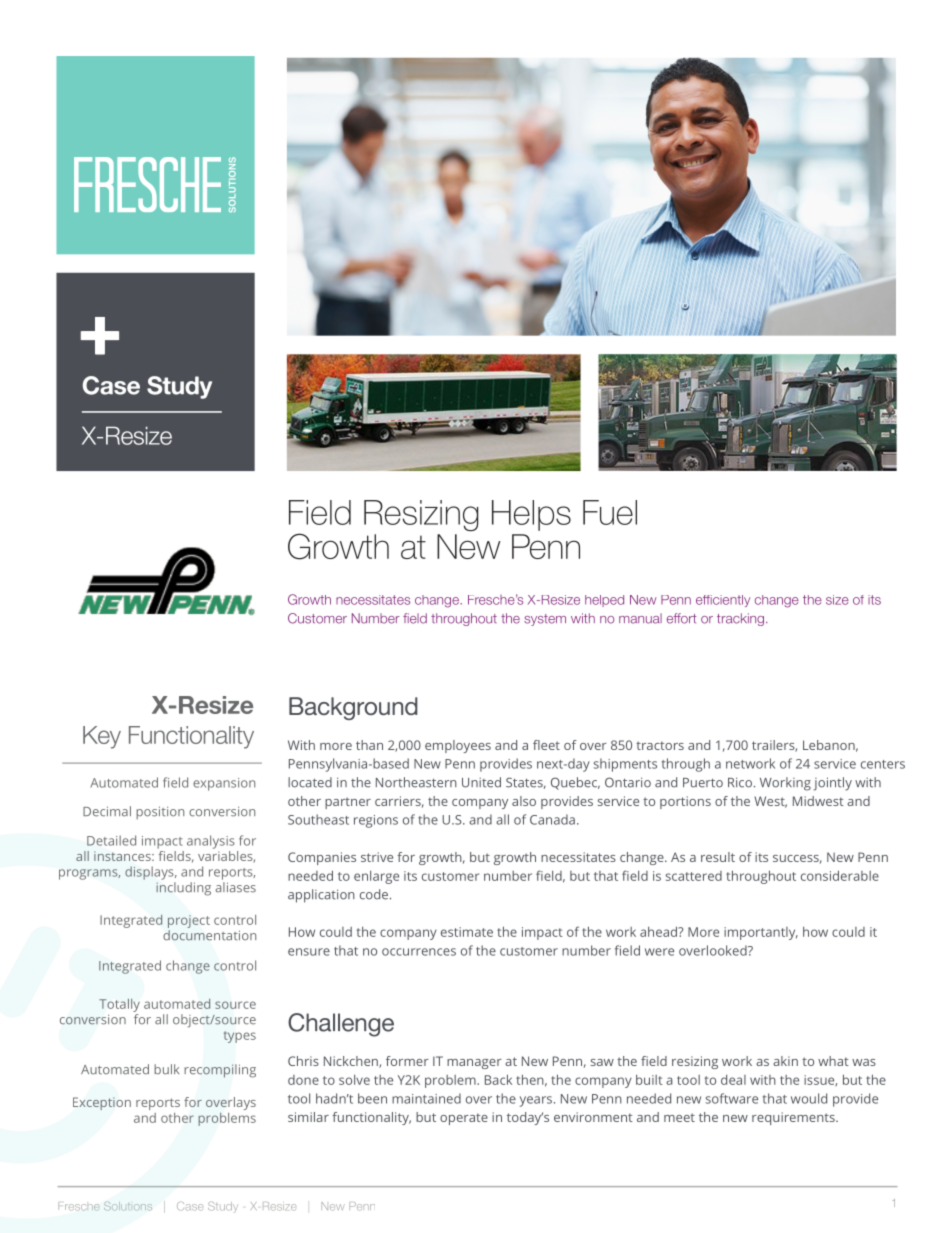 Image resolution: width=952 pixels, height=1233 pixels. Describe the element at coordinates (740, 619) in the image. I see `tracking` at that location.
